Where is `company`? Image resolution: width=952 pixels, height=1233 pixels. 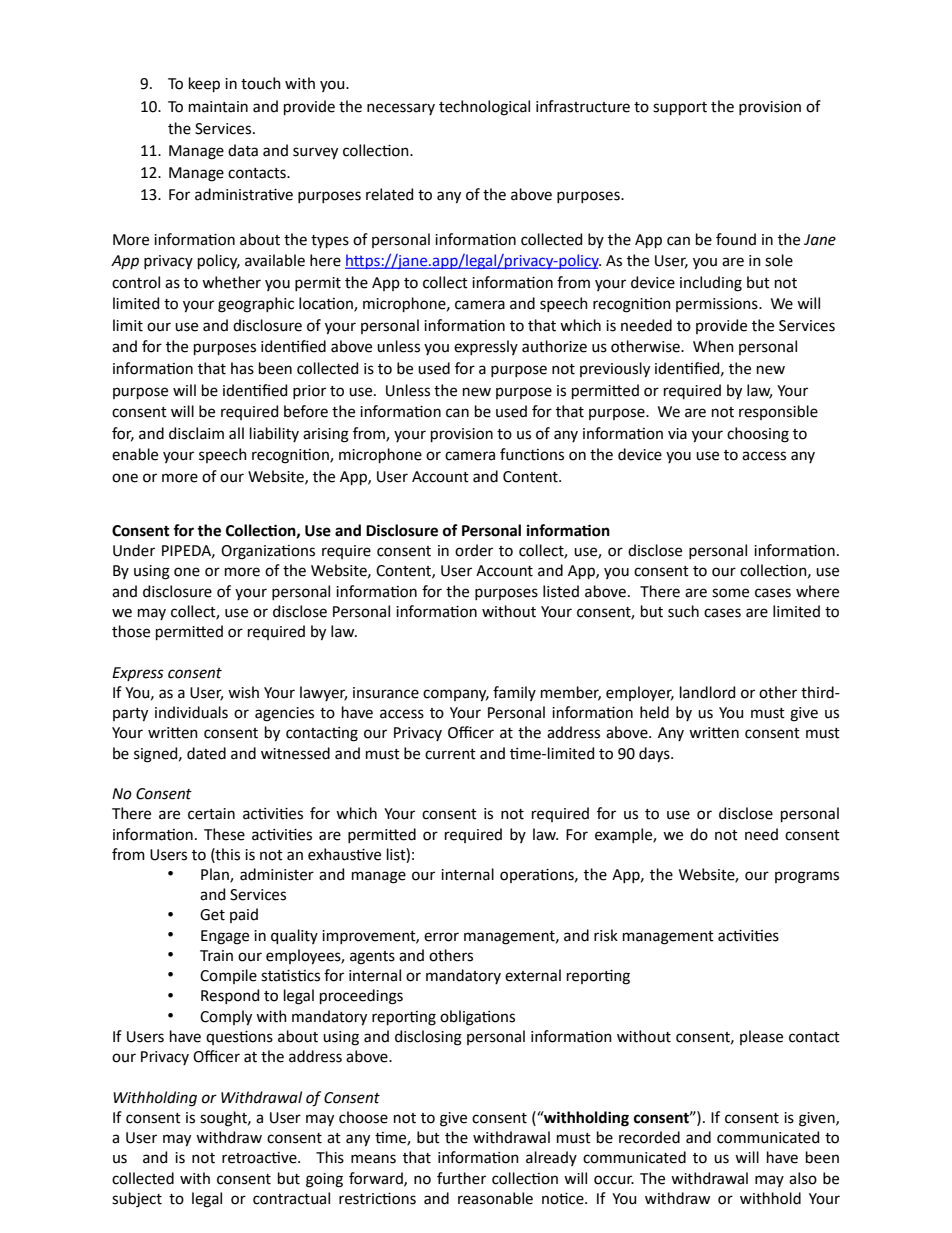
company is located at coordinates (456, 695).
